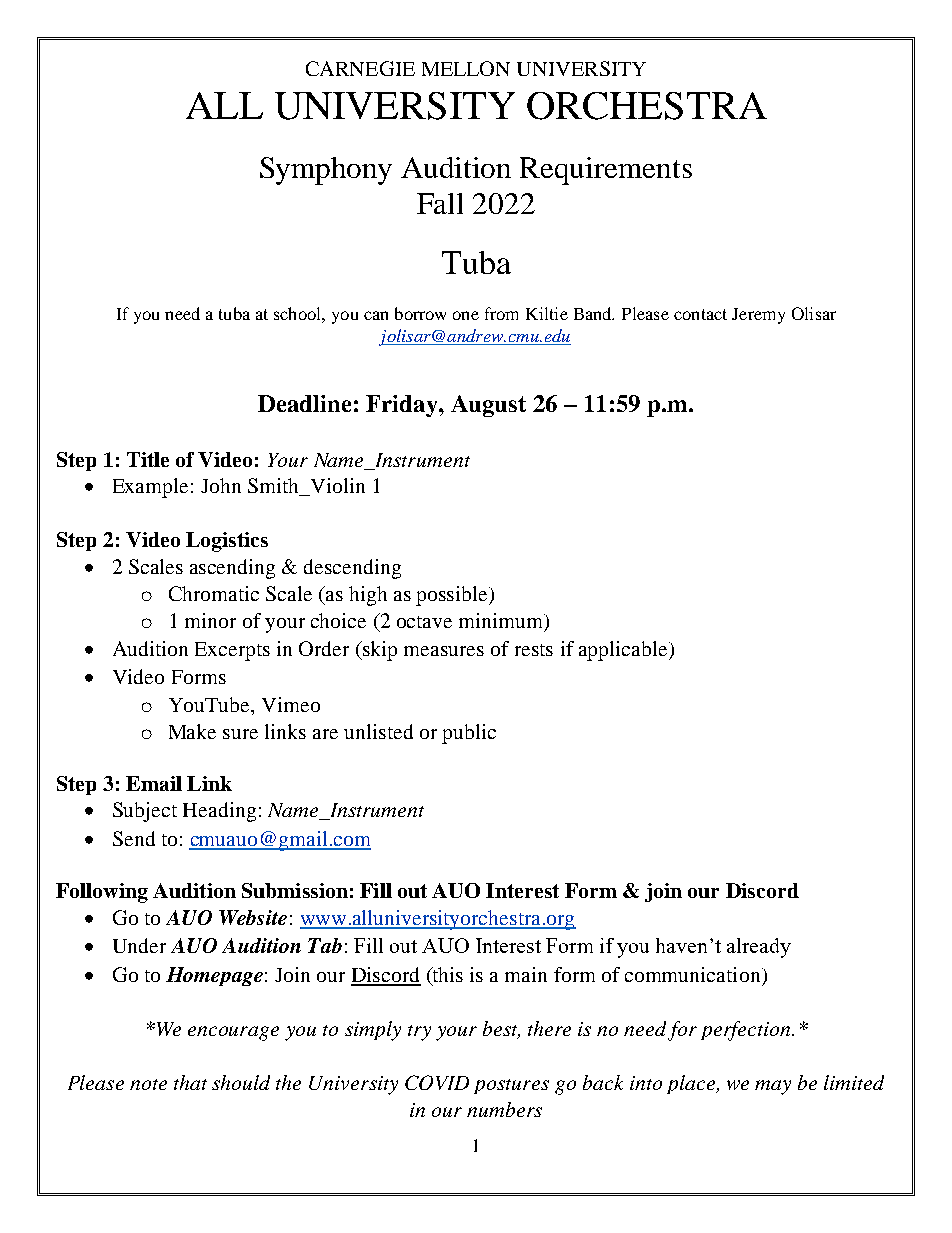 This screenshot has height=1233, width=952. Describe the element at coordinates (624, 651) in the screenshot. I see `applicable` at that location.
